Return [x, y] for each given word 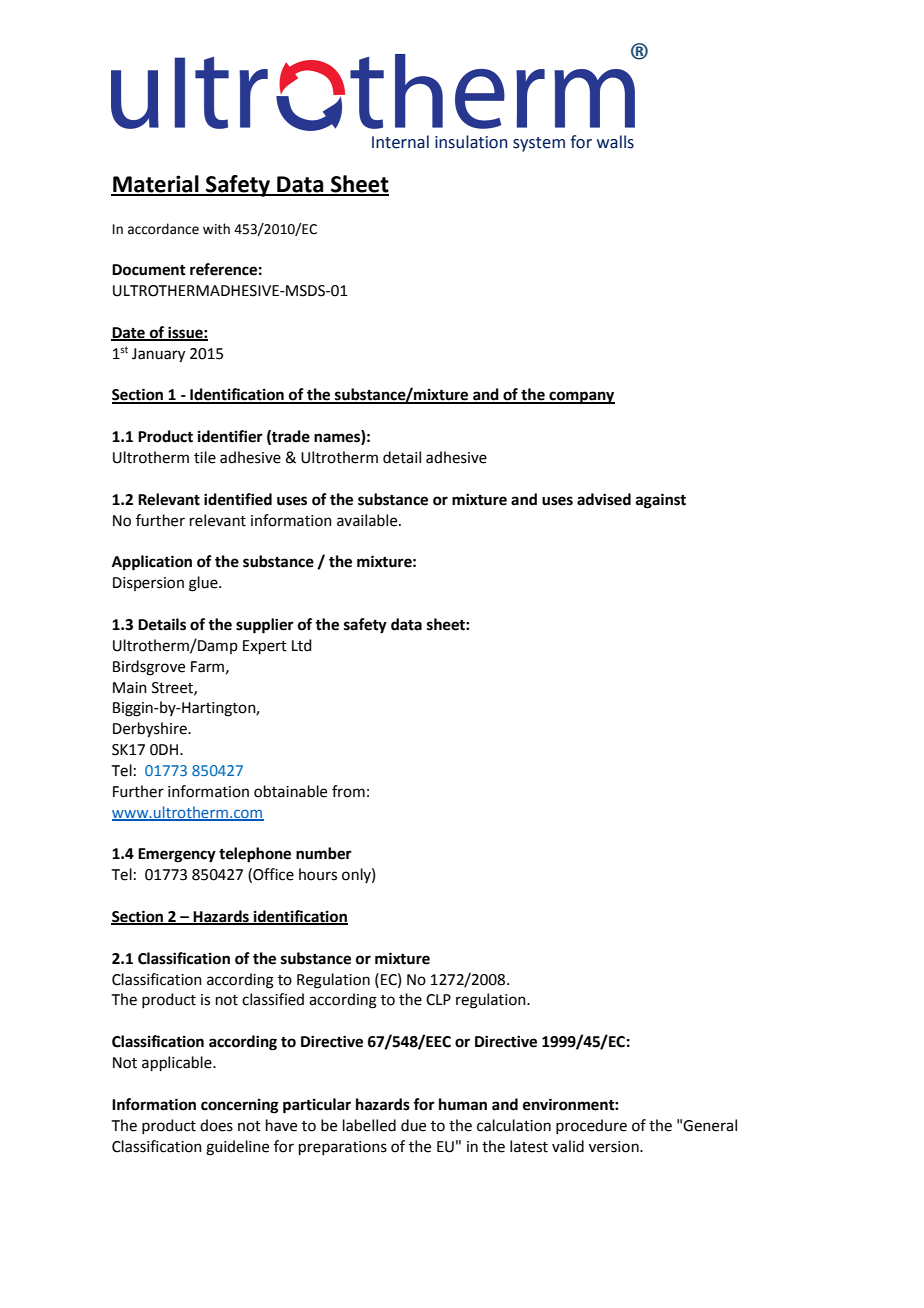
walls [615, 142]
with [216, 229]
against [661, 501]
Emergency [177, 855]
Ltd [302, 645]
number [324, 853]
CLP [438, 1000]
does [216, 1125]
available [368, 520]
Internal [400, 142]
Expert [265, 647]
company [581, 397]
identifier [230, 436]
